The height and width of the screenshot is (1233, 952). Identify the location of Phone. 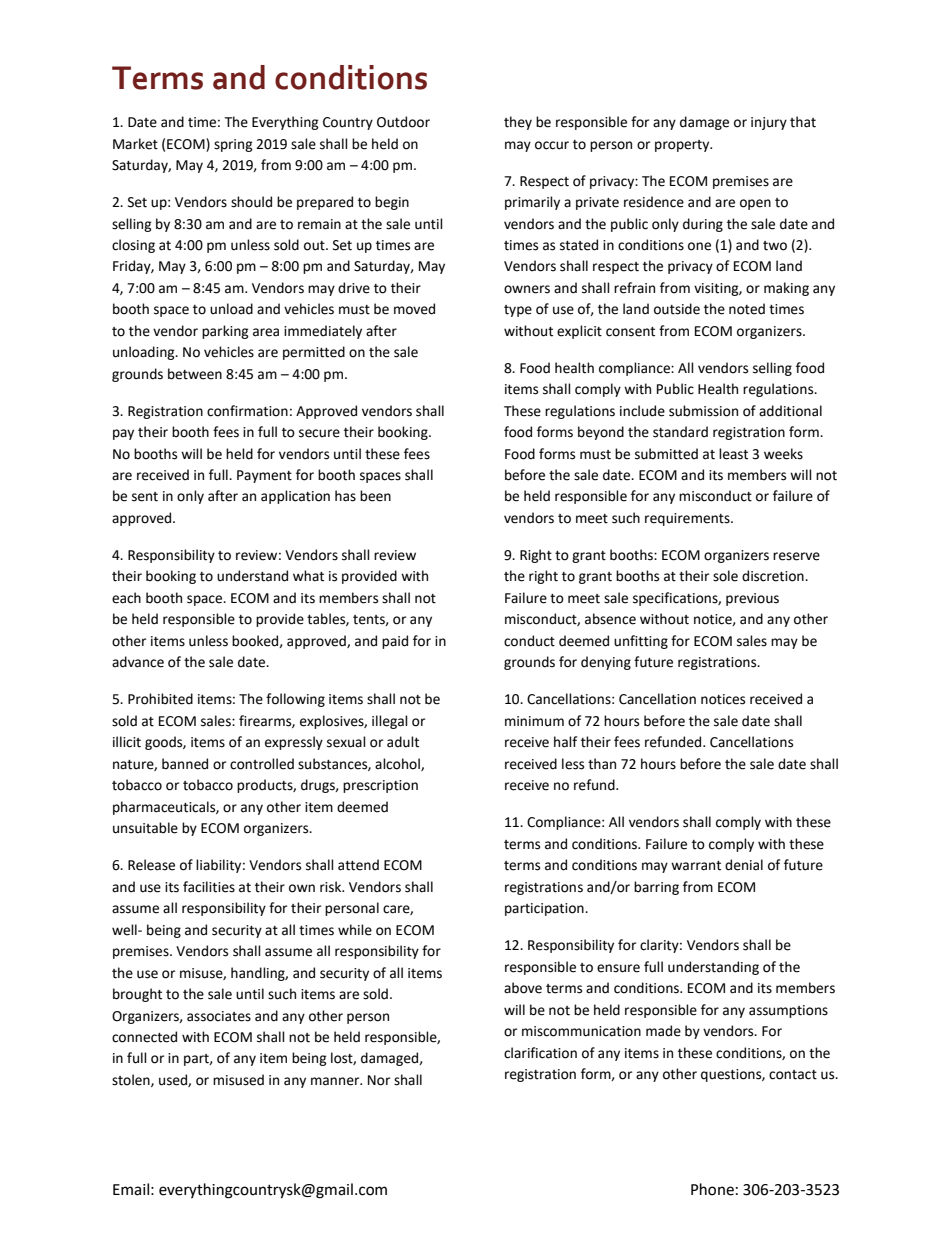
(712, 1189).
